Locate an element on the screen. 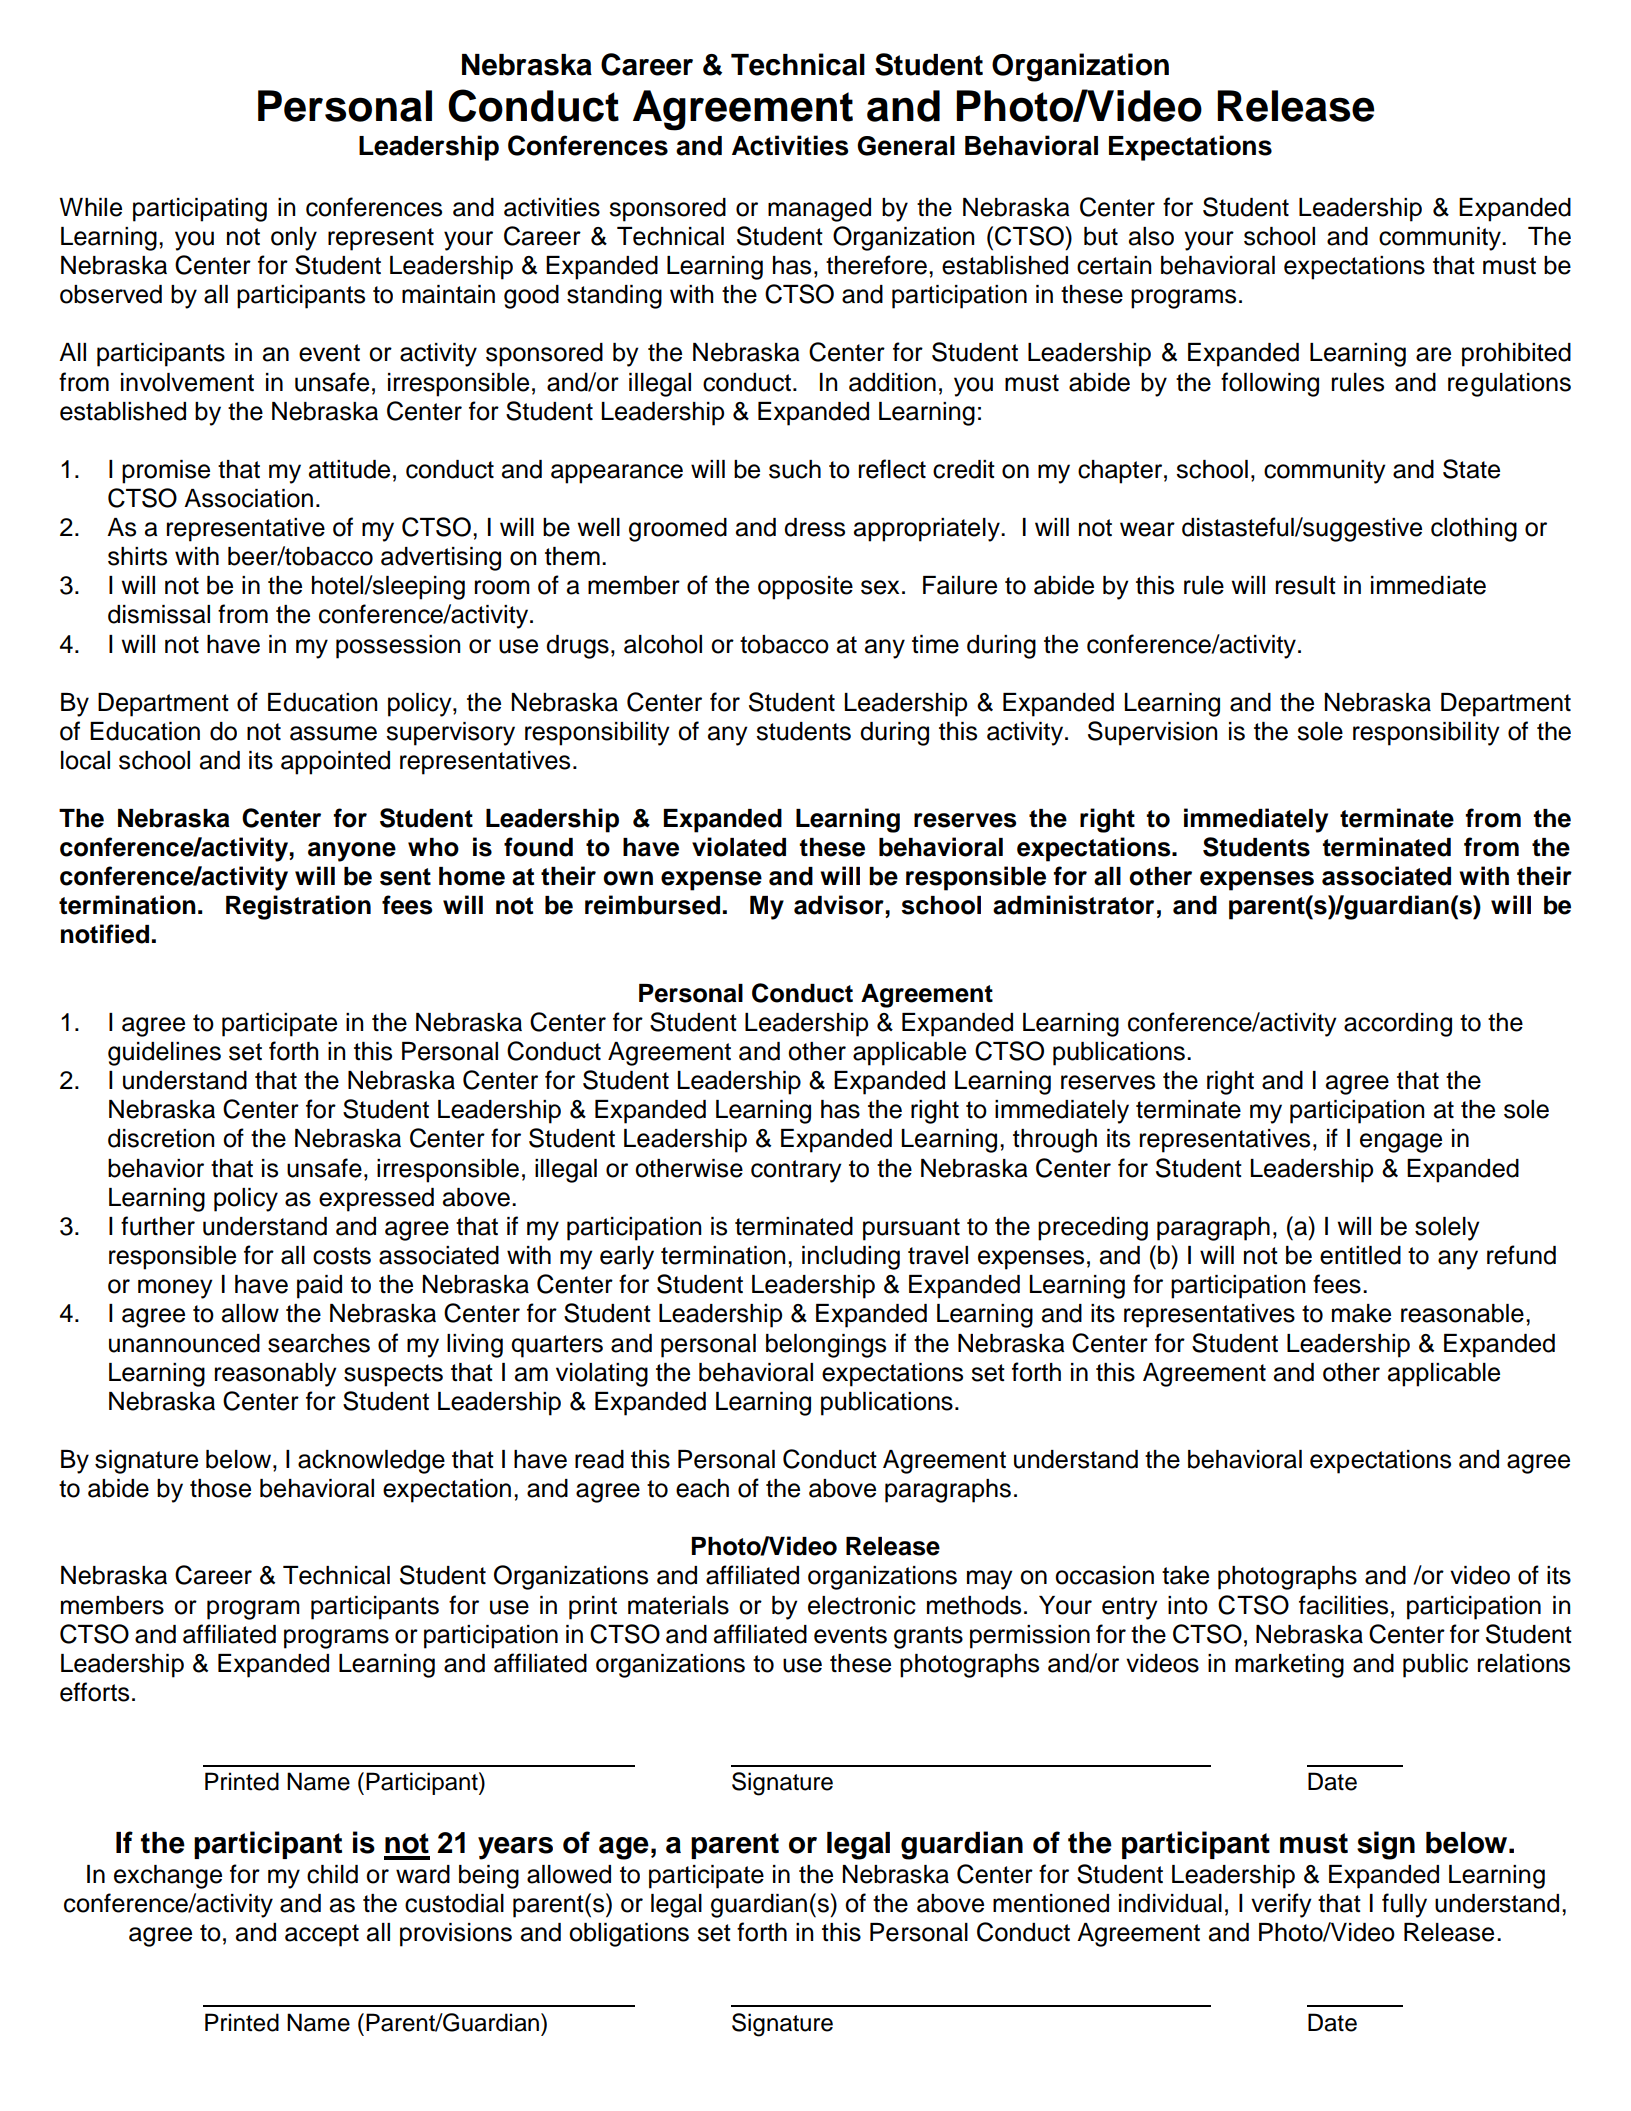 The height and width of the screenshot is (2111, 1631). managed is located at coordinates (819, 210).
